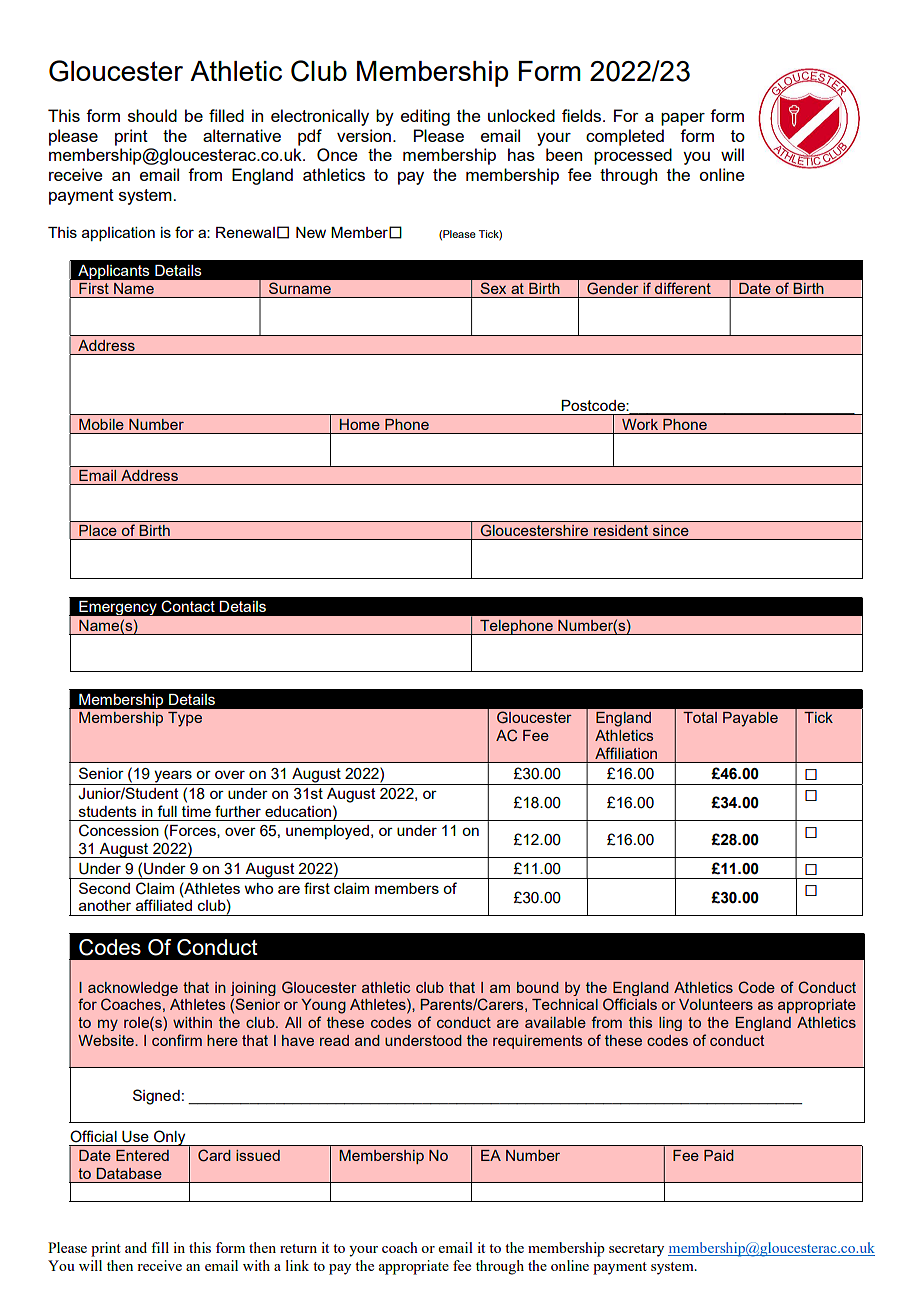  Describe the element at coordinates (683, 119) in the image. I see `paper` at that location.
